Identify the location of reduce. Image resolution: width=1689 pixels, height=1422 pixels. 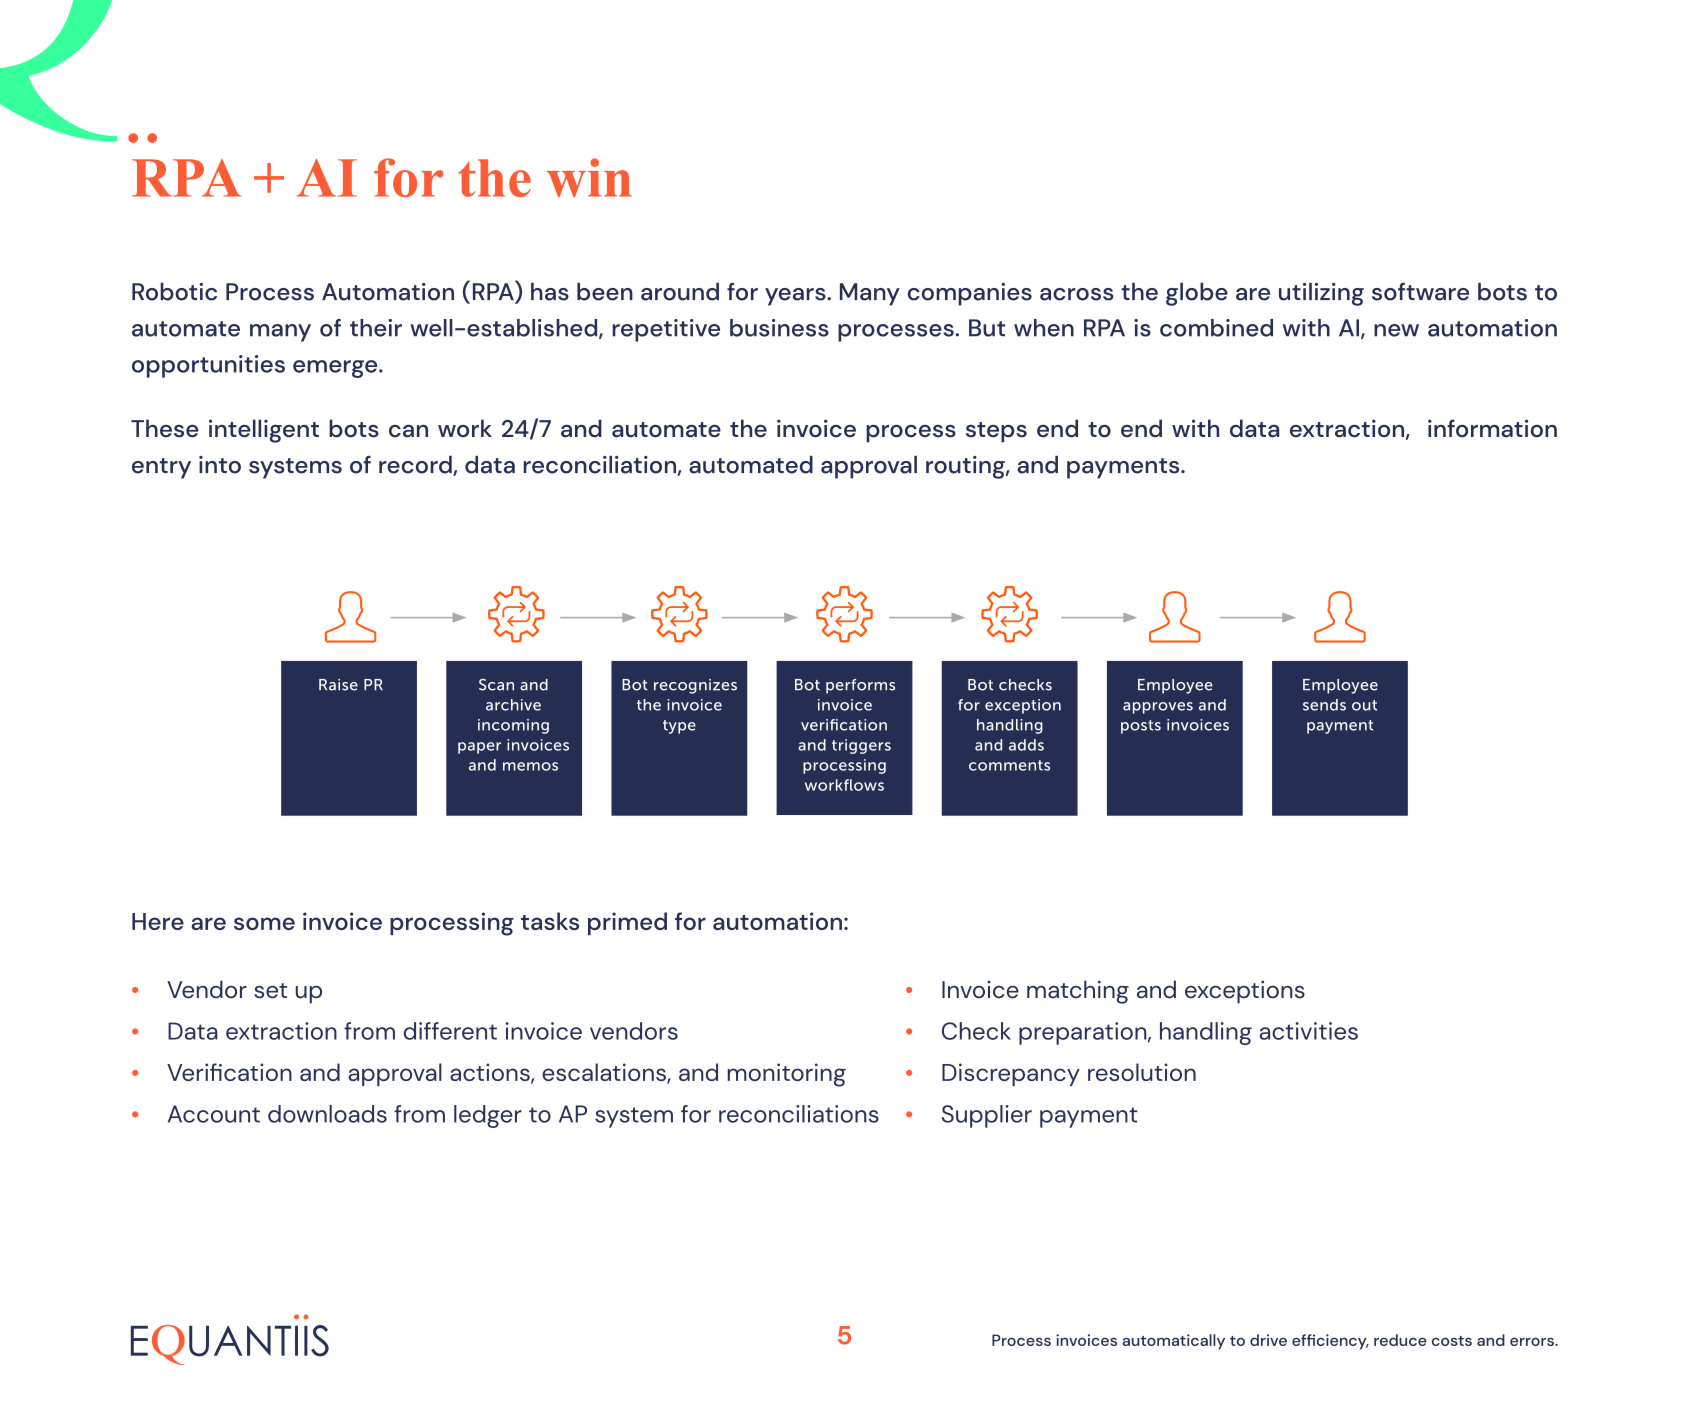
(1400, 1340).
